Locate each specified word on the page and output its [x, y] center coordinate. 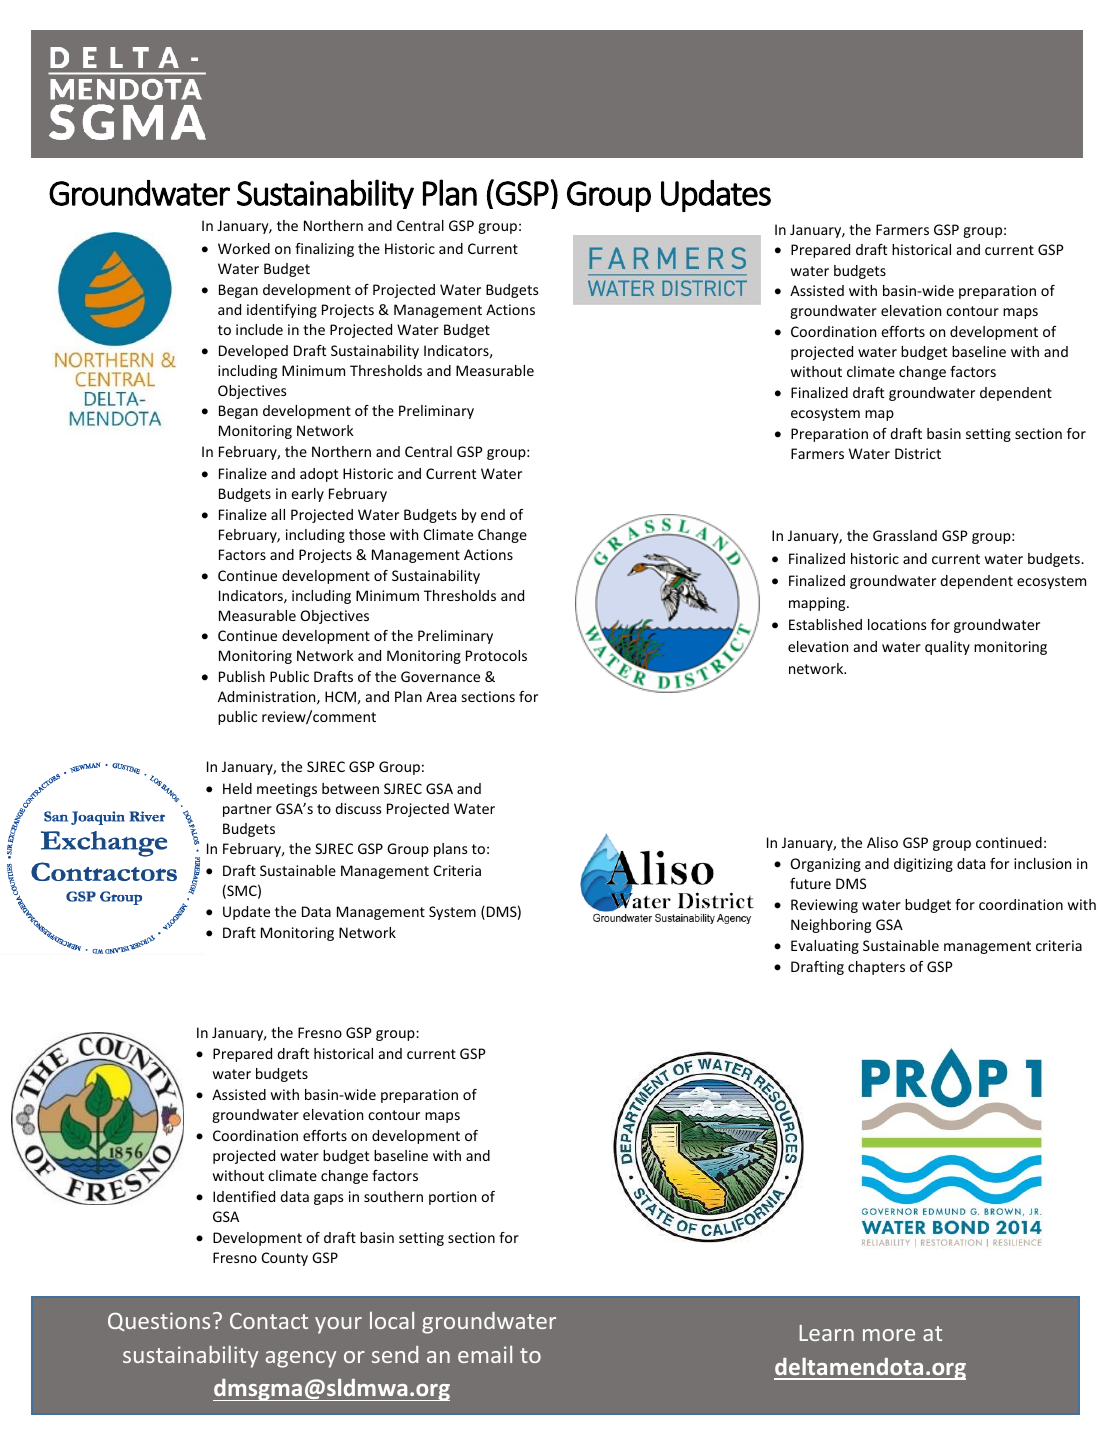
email [485, 1354]
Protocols [496, 655]
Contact [269, 1321]
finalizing [324, 250]
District [918, 453]
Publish [242, 676]
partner [247, 810]
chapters [876, 968]
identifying [282, 311]
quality [947, 648]
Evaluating [825, 947]
